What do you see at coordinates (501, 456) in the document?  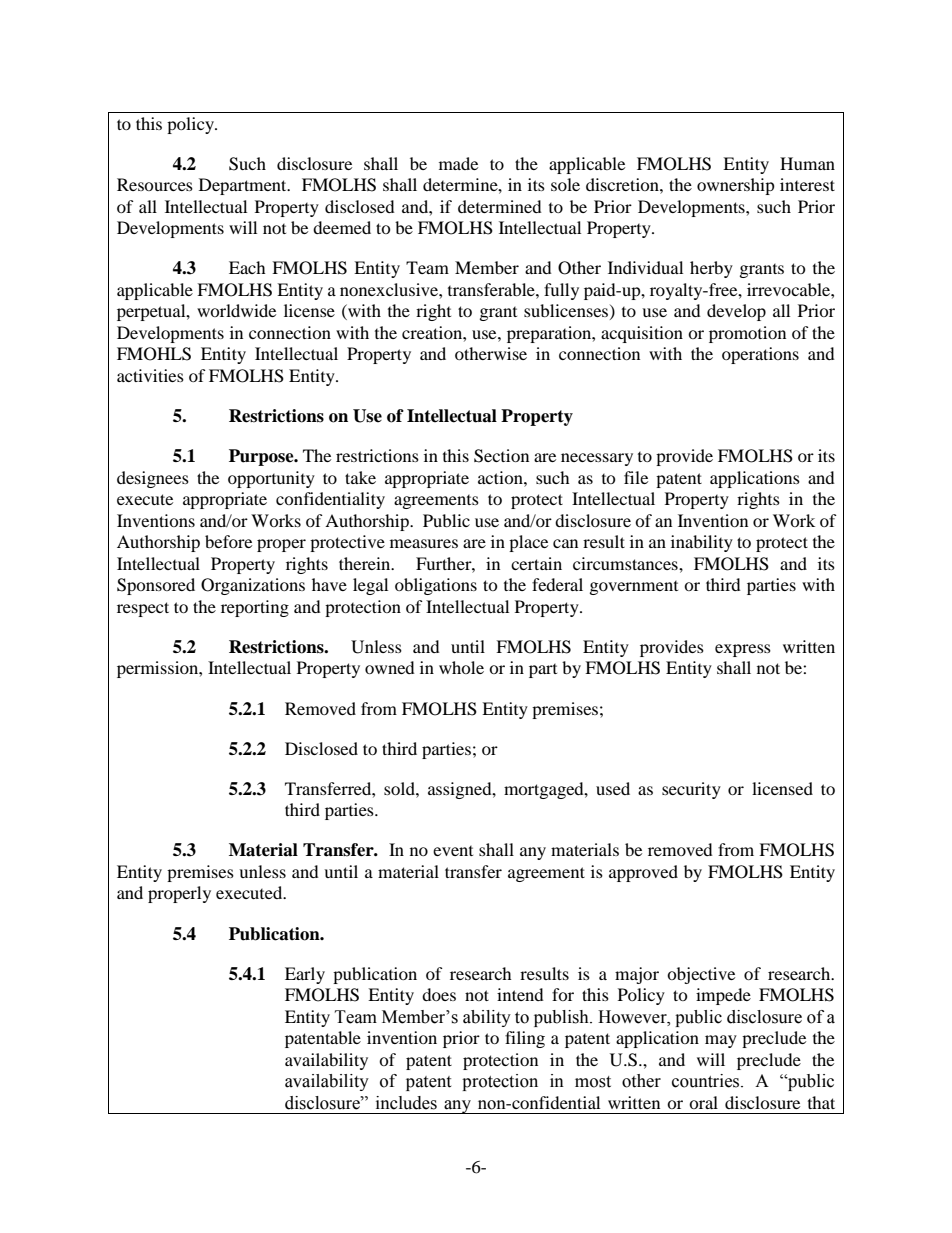 I see `Section` at bounding box center [501, 456].
